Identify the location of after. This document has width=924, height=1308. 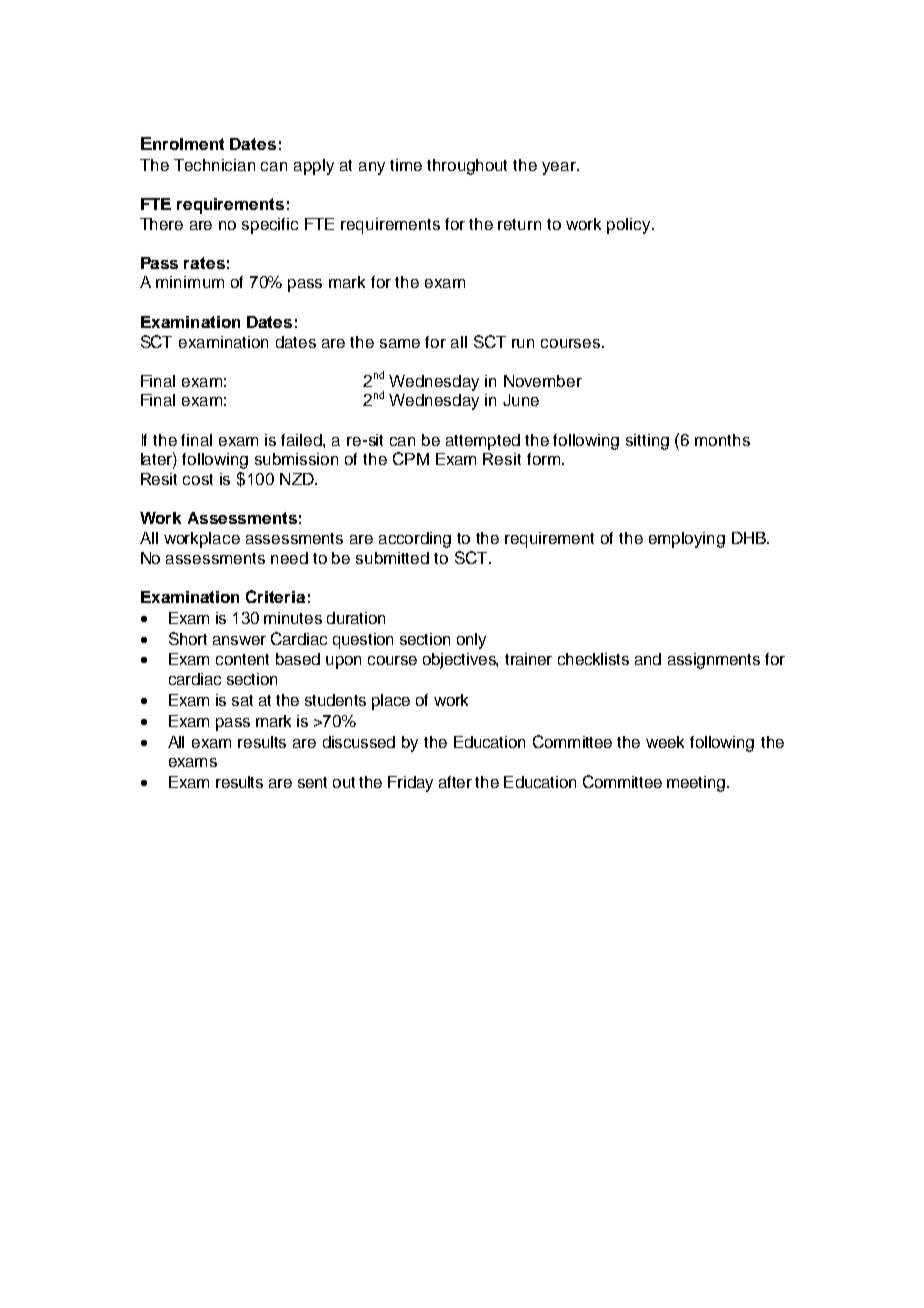
(455, 782).
